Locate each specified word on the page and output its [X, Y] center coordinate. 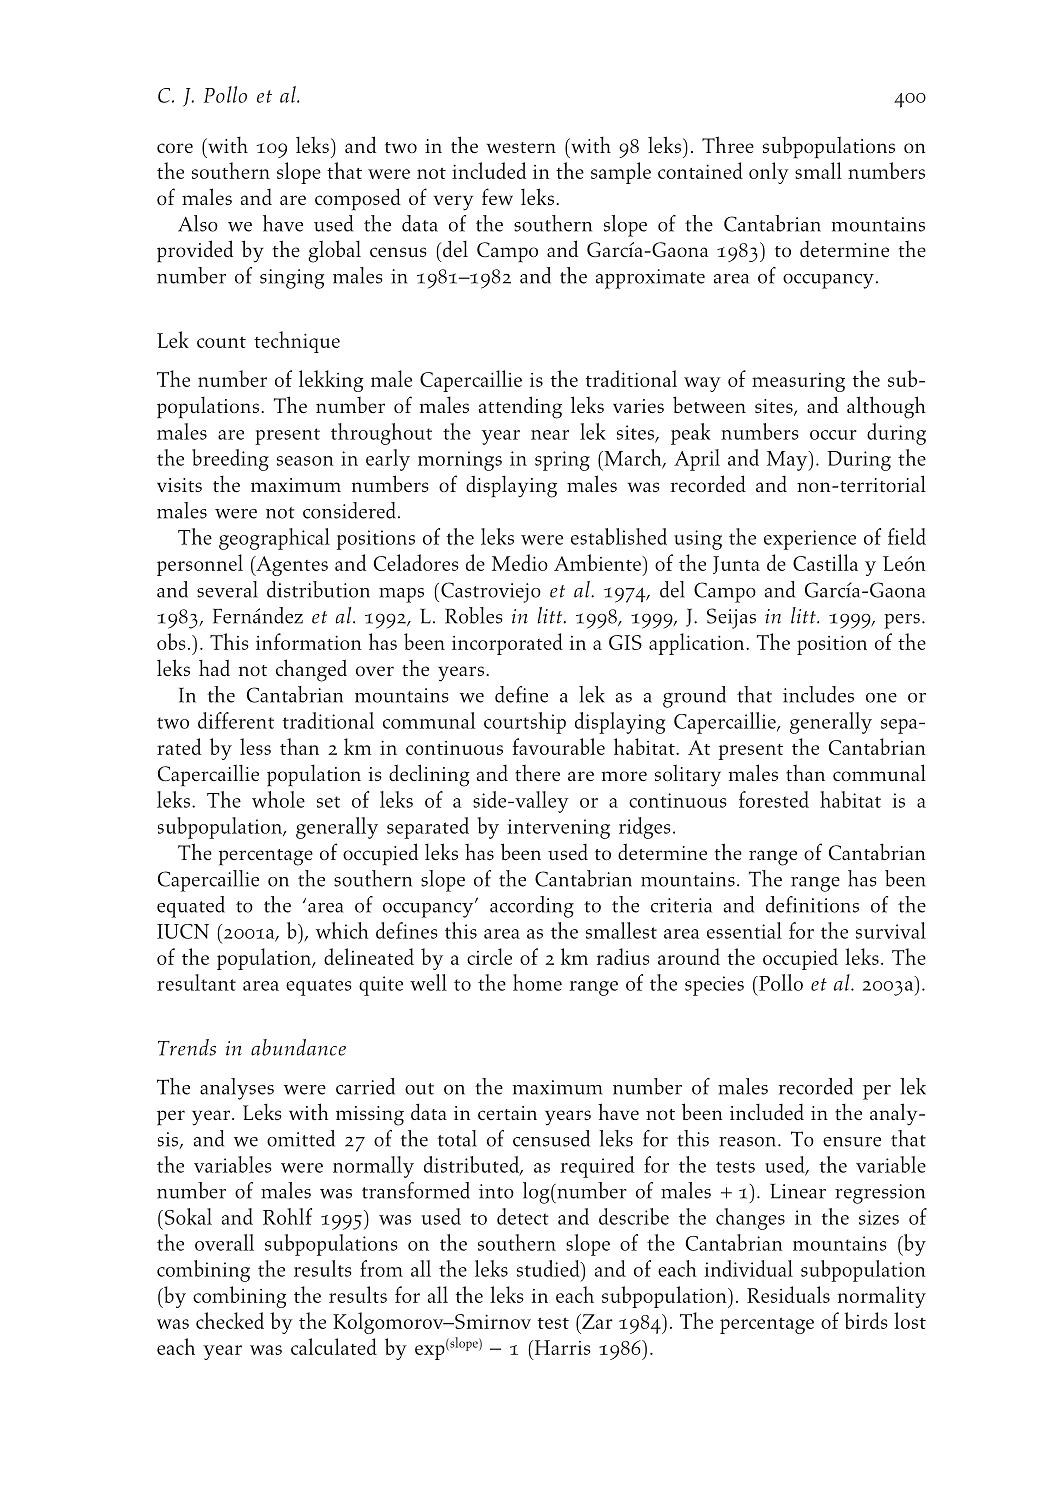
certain [507, 1113]
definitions [812, 904]
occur [833, 435]
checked [230, 1320]
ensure [852, 1142]
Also [198, 223]
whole [278, 799]
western [521, 147]
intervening [558, 829]
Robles [474, 615]
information [309, 641]
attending [520, 407]
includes [818, 694]
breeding [230, 460]
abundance [298, 1047]
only [769, 173]
